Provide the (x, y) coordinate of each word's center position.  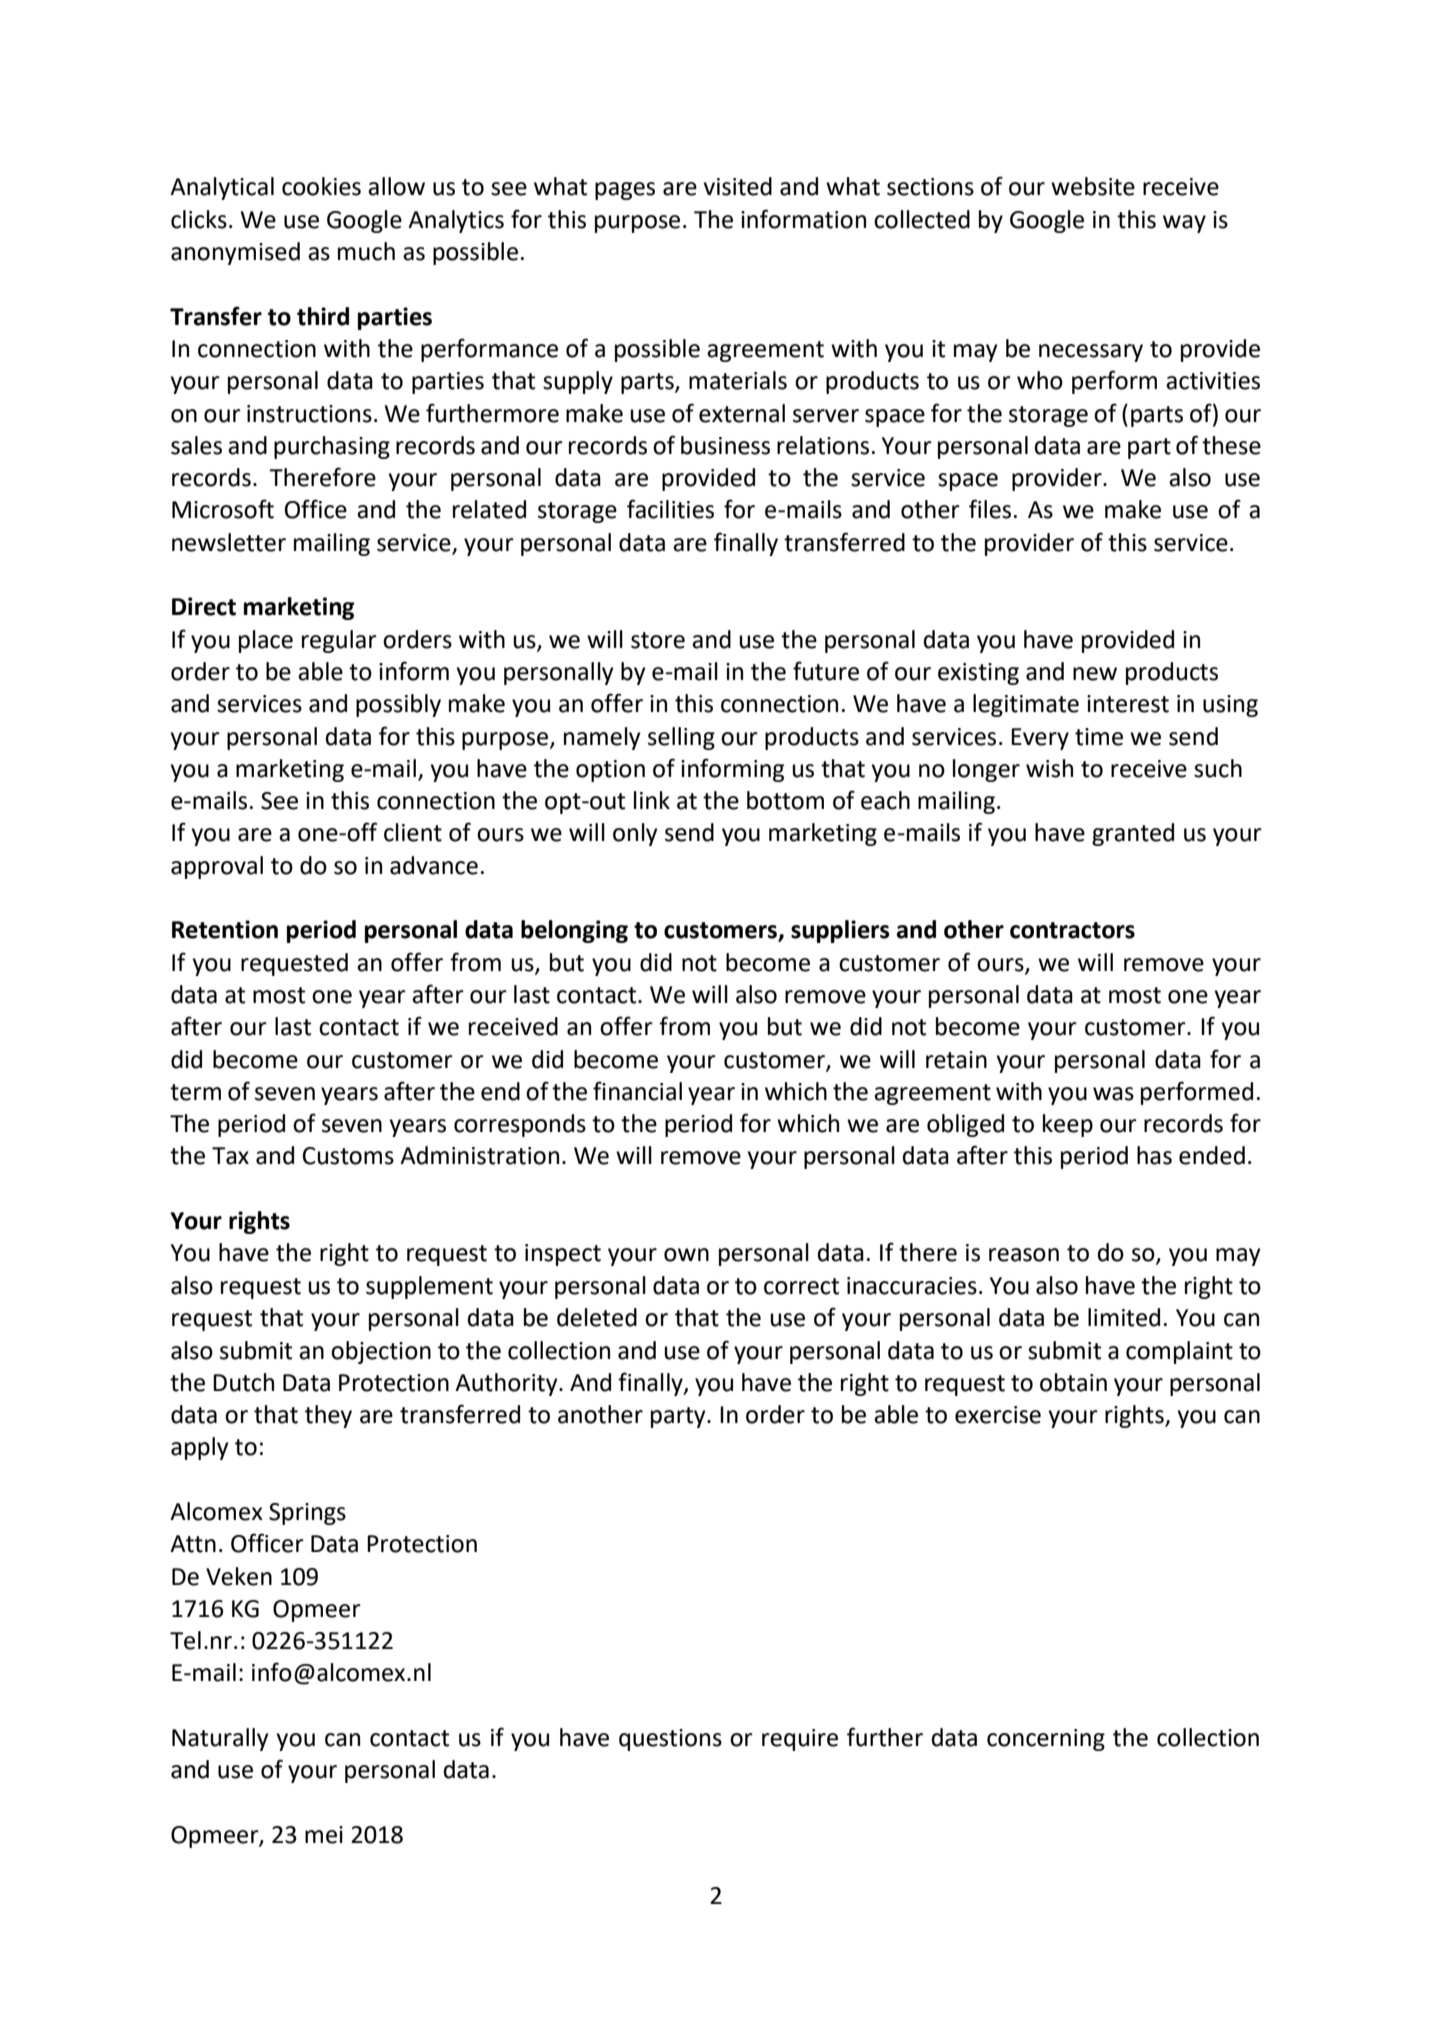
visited (737, 186)
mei (324, 1835)
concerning (1046, 1740)
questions (670, 1740)
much (366, 251)
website (1093, 186)
